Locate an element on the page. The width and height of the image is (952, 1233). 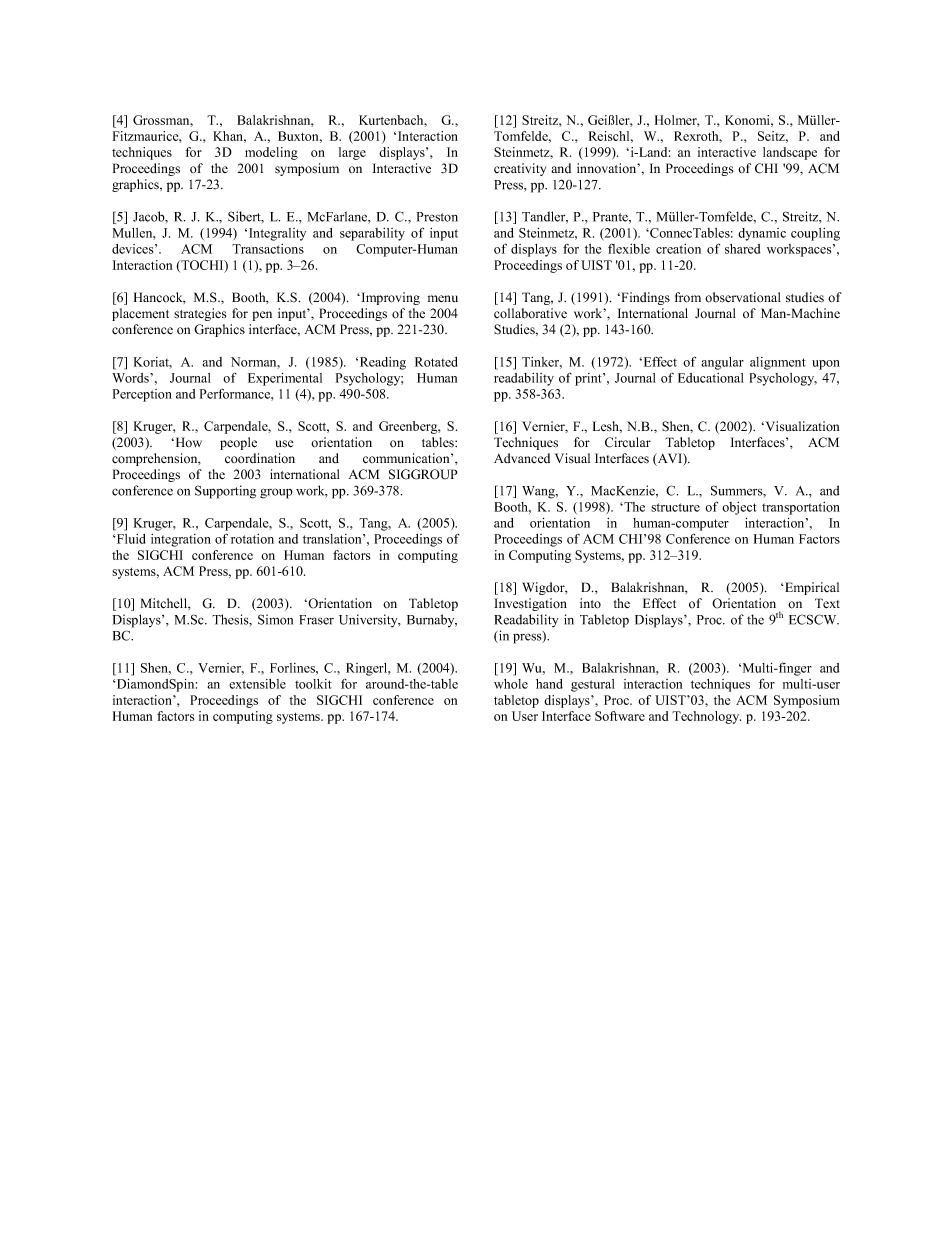
Technology is located at coordinates (706, 717).
